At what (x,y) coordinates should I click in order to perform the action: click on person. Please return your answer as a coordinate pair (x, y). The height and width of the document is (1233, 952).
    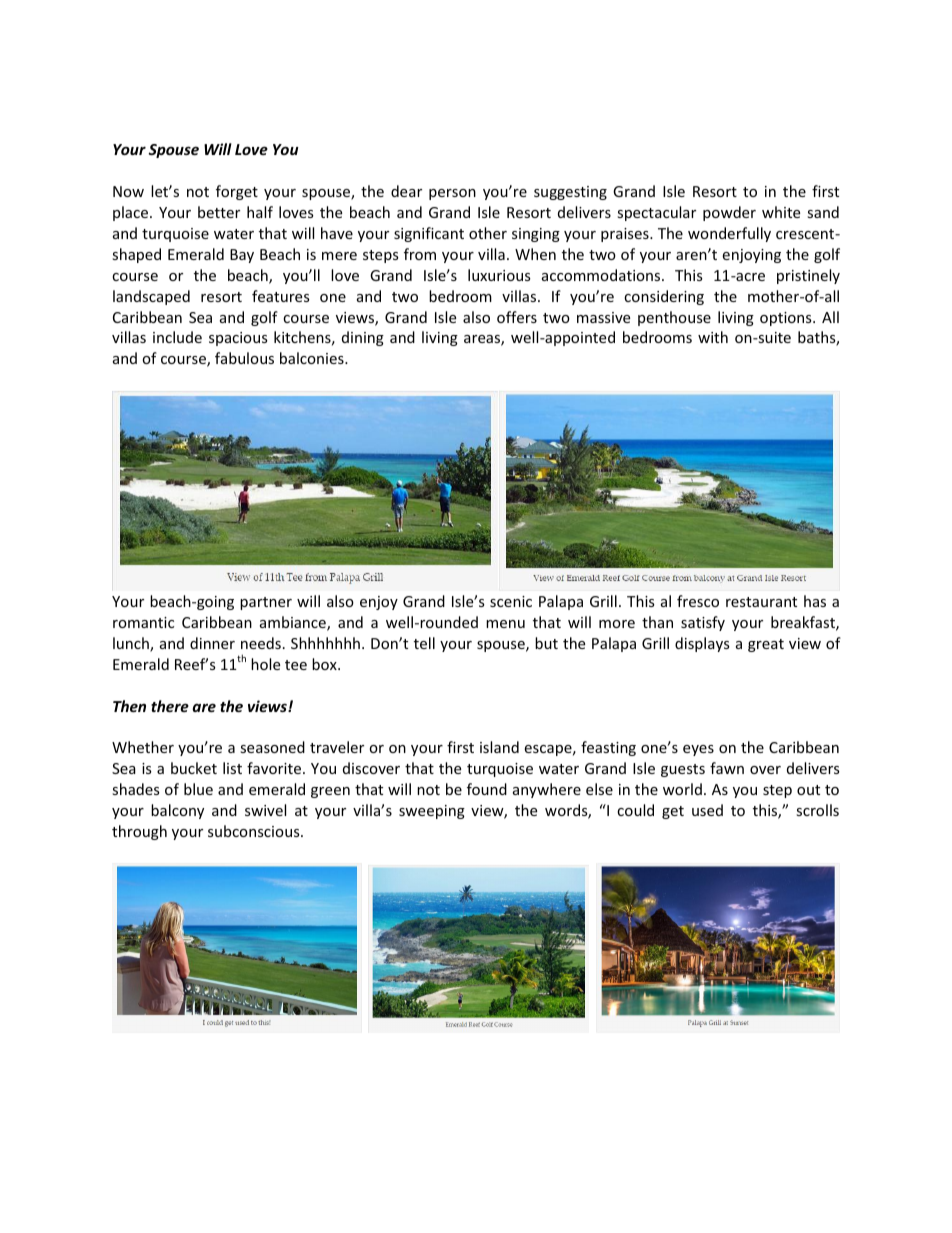
    Looking at the image, I should click on (452, 194).
